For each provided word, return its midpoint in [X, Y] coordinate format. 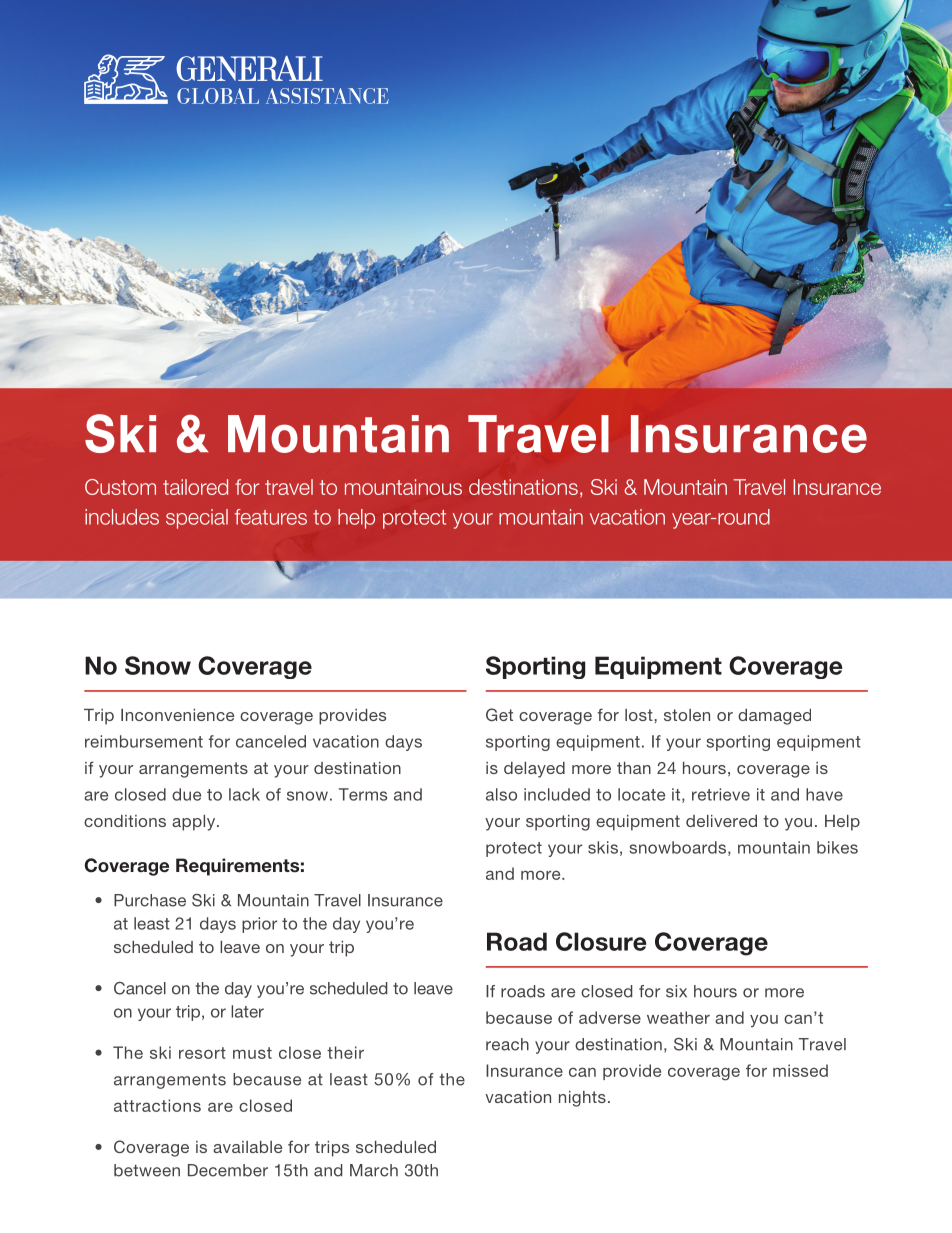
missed [800, 1070]
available [247, 1147]
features [271, 517]
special [197, 519]
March [374, 1170]
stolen [687, 715]
